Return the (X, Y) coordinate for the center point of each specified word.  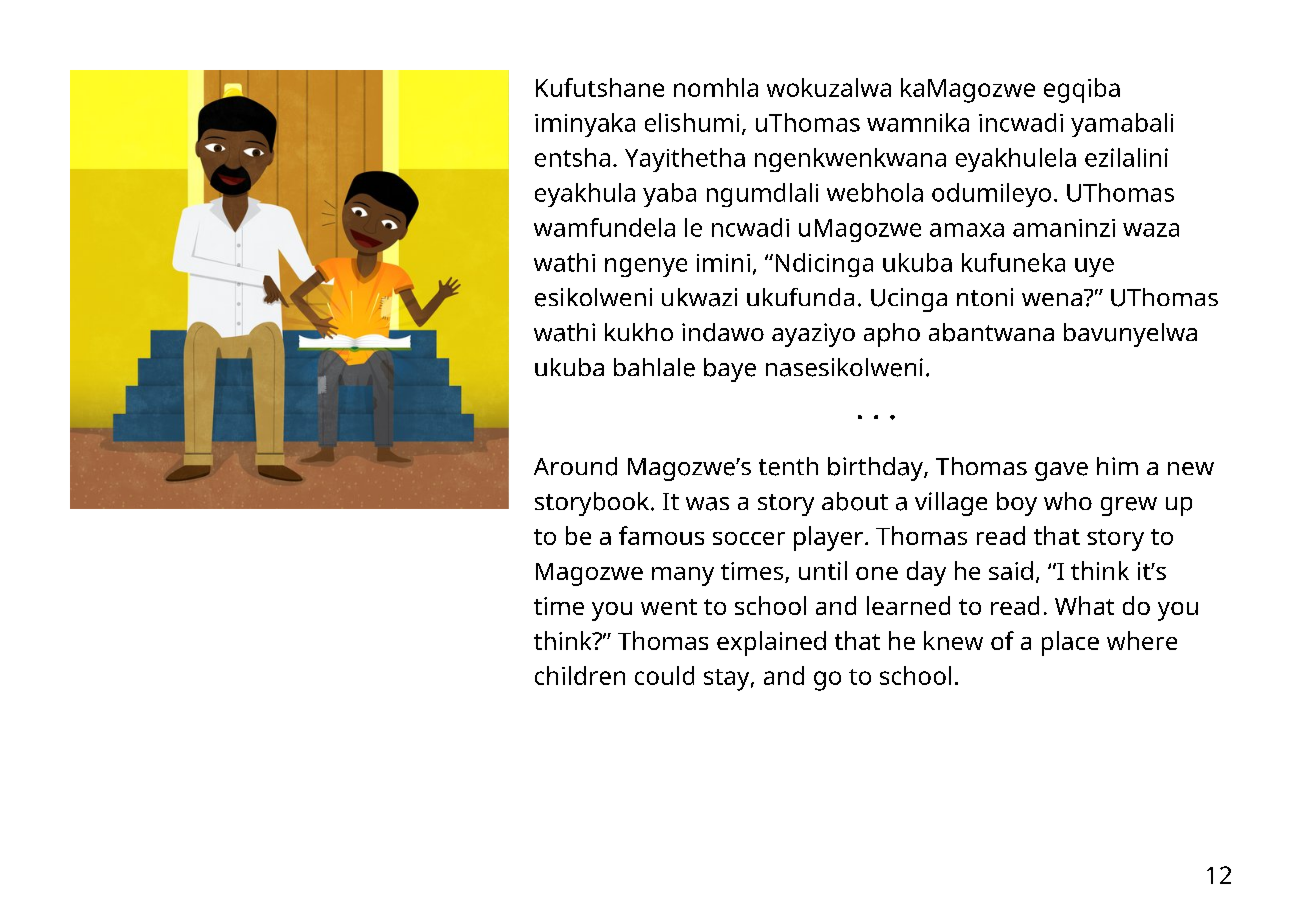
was (707, 504)
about (855, 501)
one (877, 573)
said (1011, 570)
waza (1151, 230)
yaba (669, 195)
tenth (788, 466)
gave (1061, 471)
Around (575, 466)
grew (1129, 506)
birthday (876, 469)
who (1068, 501)
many (683, 576)
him (1117, 466)
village (951, 504)
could (664, 675)
